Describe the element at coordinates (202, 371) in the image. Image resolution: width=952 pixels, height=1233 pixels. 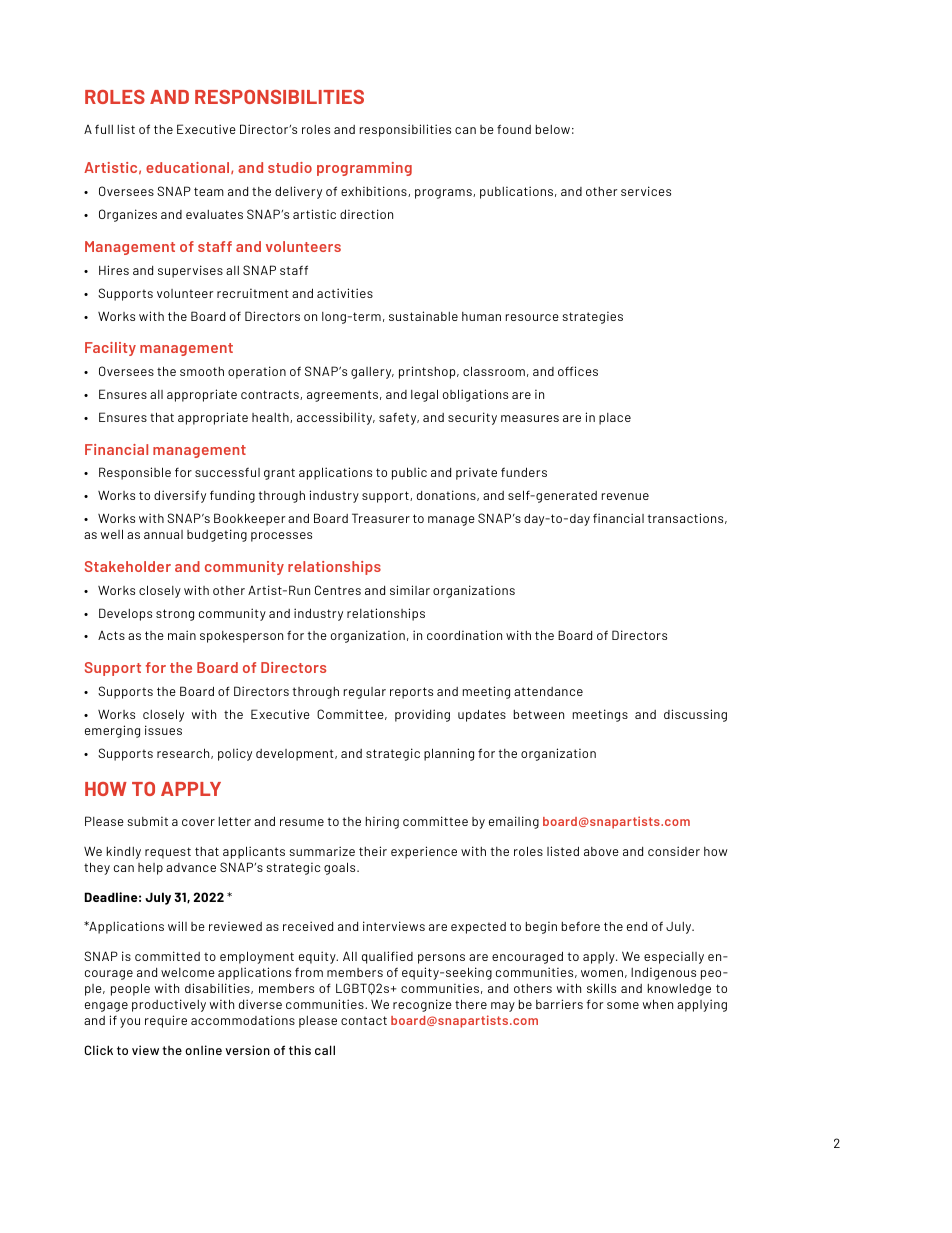
I see `smooth` at that location.
